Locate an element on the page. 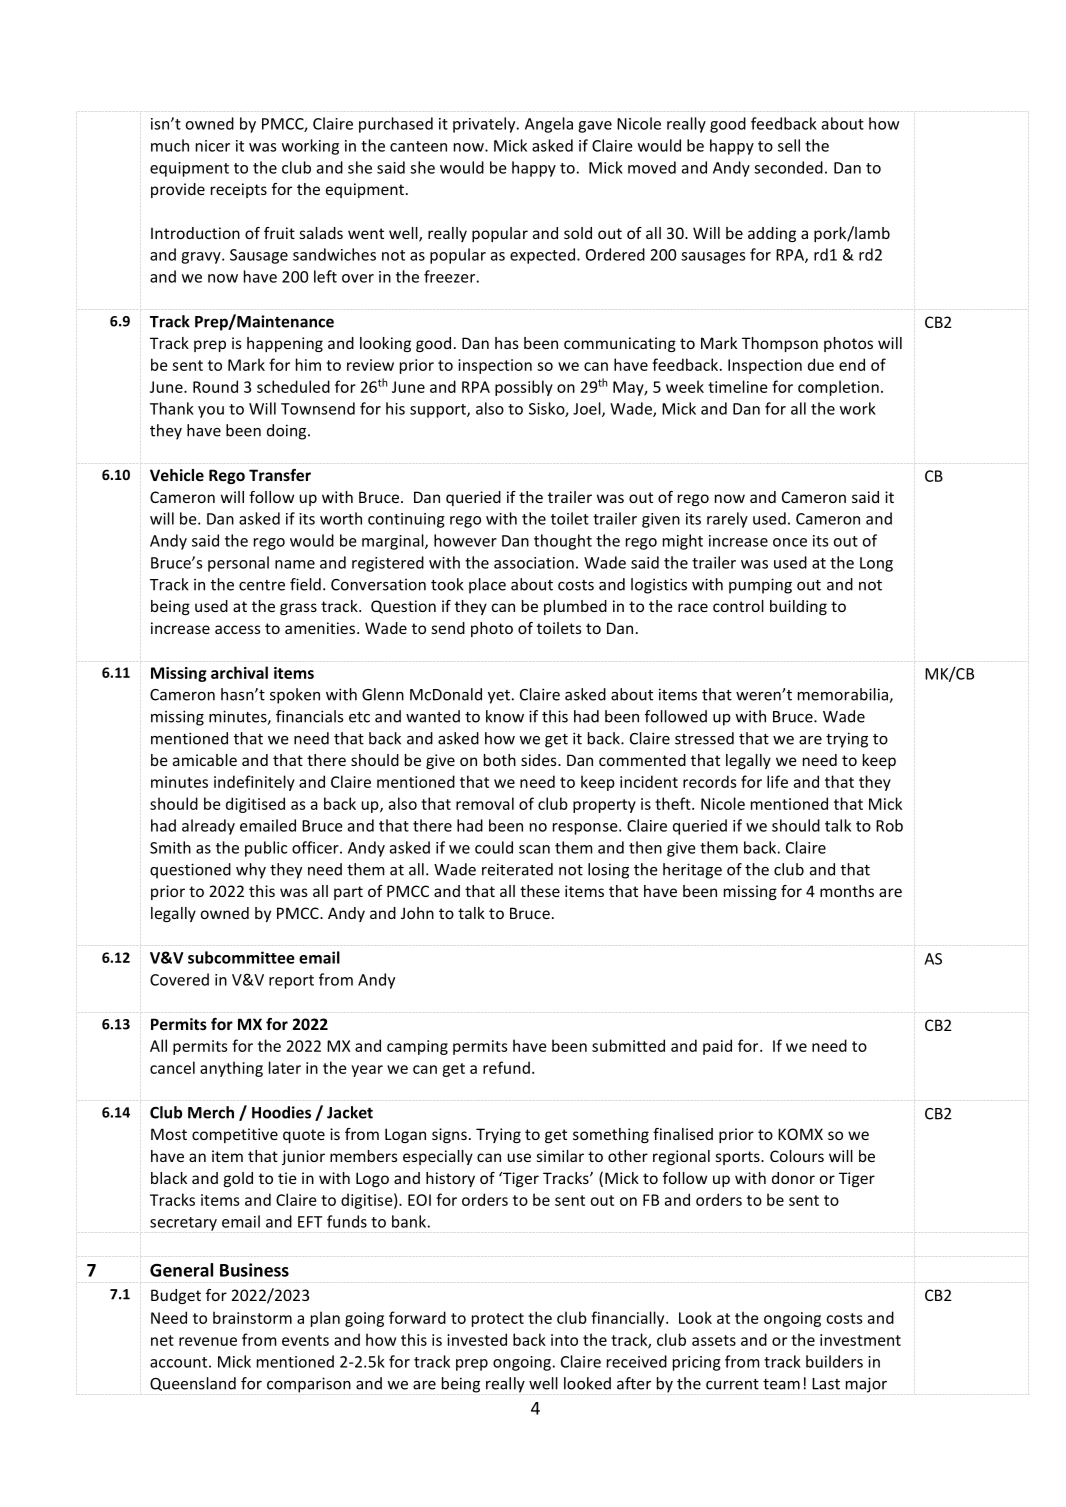  reiterated is located at coordinates (517, 869).
